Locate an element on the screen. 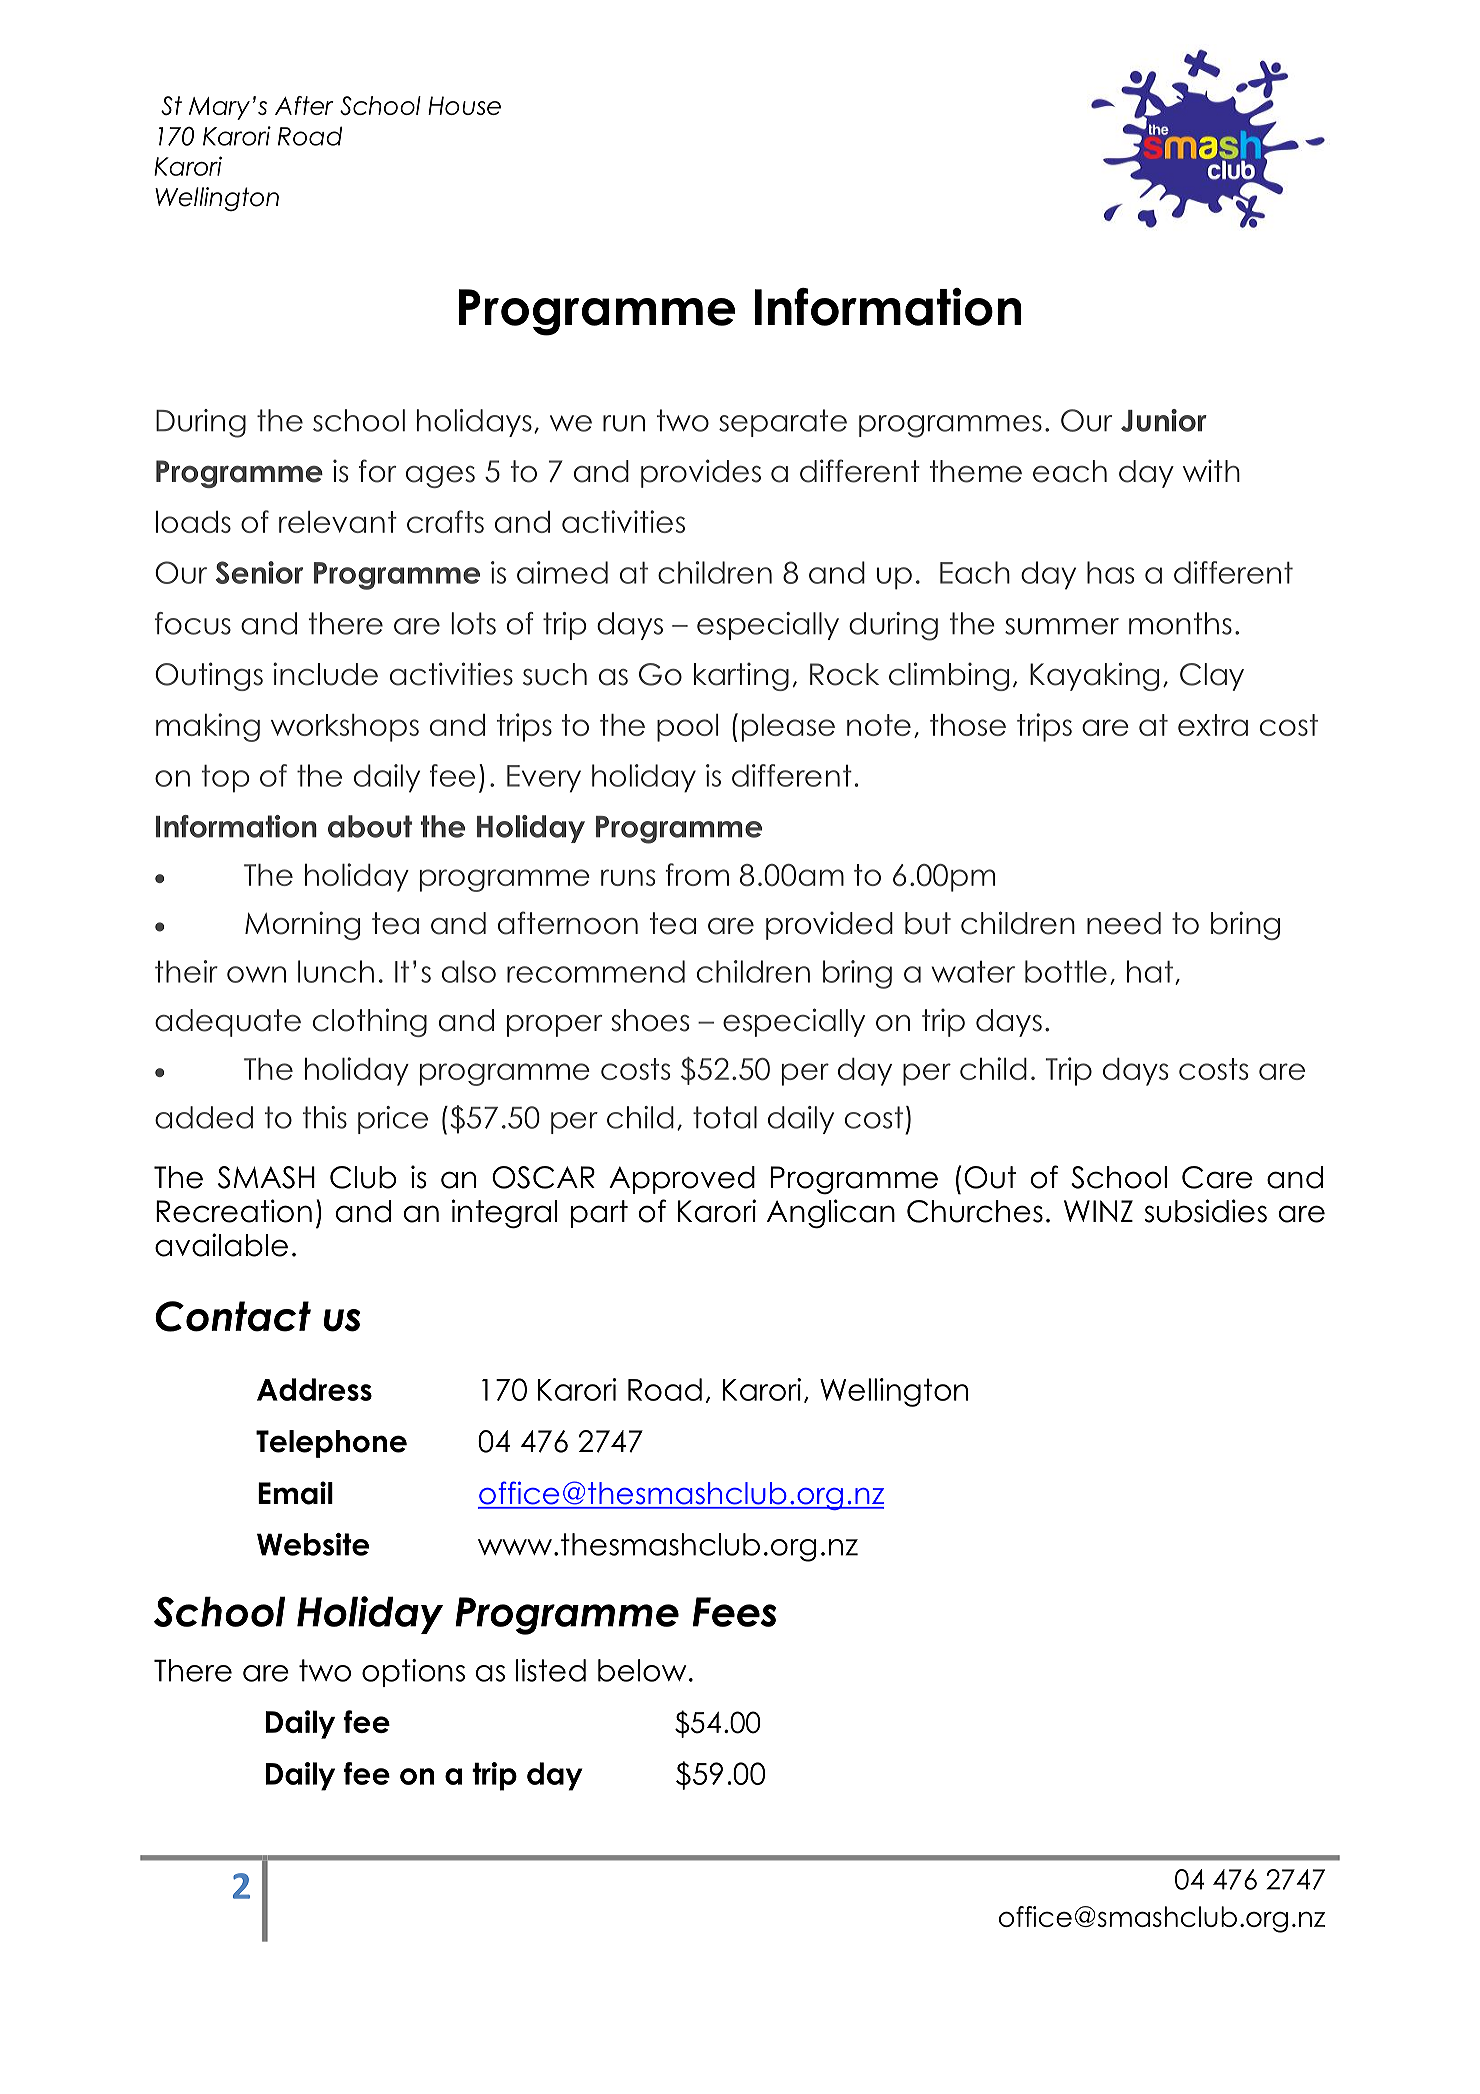  Address is located at coordinates (314, 1389).
